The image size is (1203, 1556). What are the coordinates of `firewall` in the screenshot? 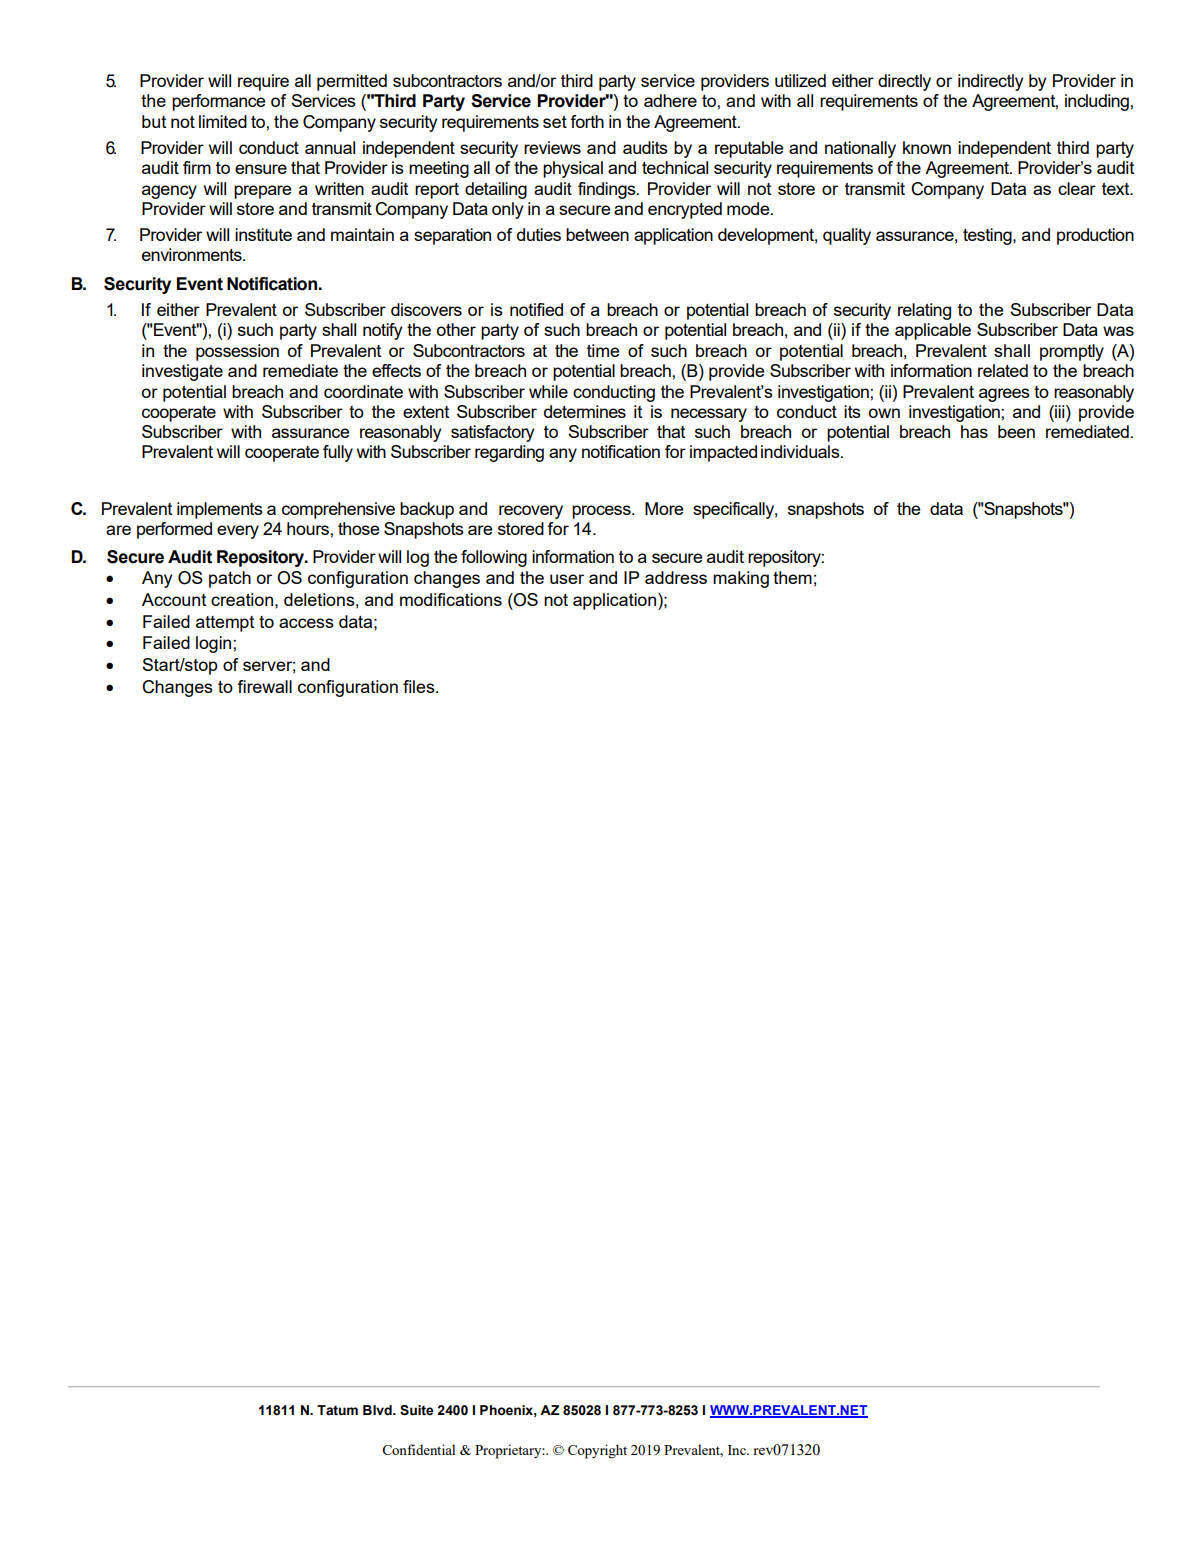 It's located at (264, 686).
